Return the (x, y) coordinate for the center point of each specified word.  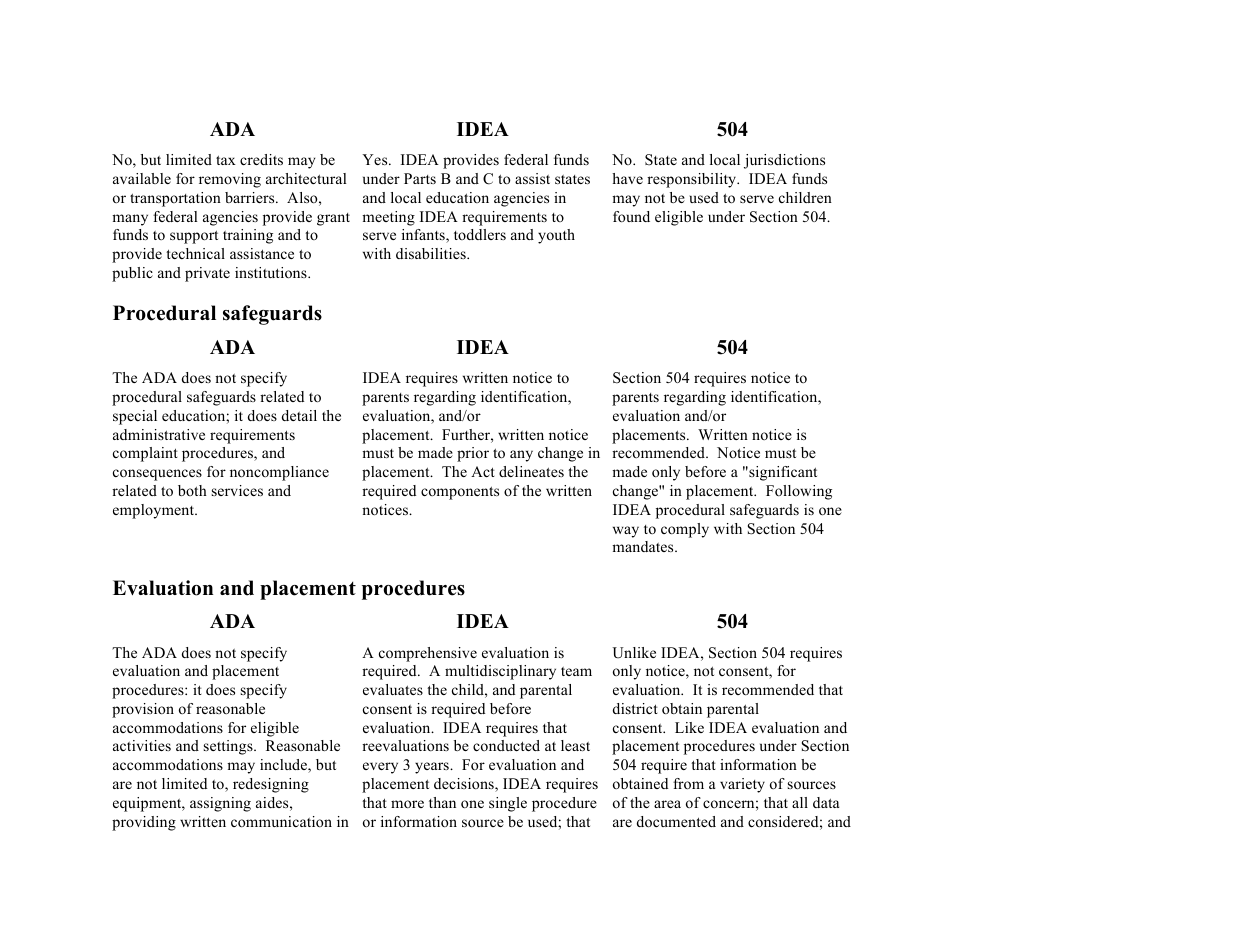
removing (230, 180)
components (460, 493)
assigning (220, 804)
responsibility (693, 180)
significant (782, 473)
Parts (420, 178)
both (192, 490)
